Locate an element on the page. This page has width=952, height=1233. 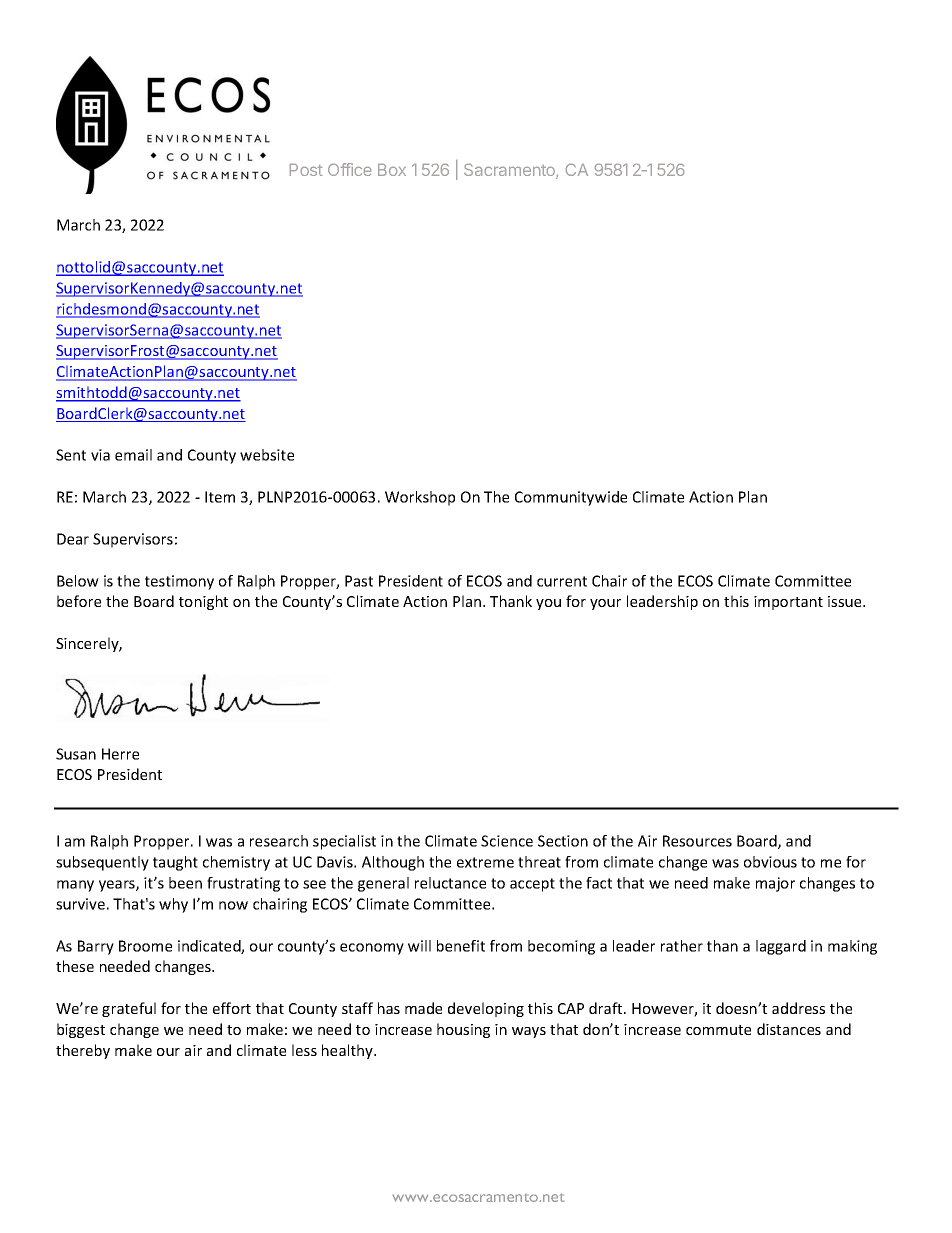
current is located at coordinates (562, 581).
